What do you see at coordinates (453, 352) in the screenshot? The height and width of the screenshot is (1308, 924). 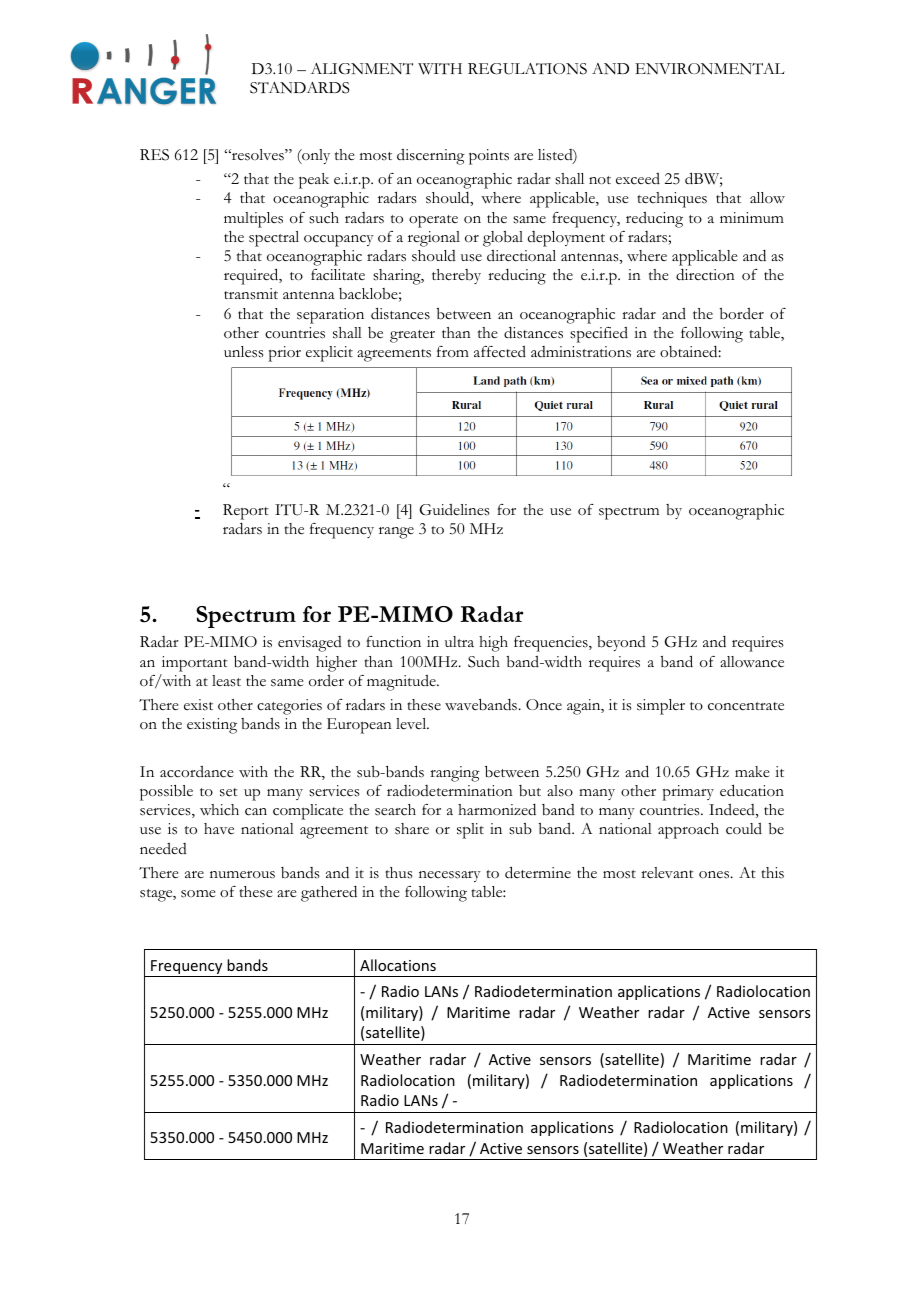 I see `from` at bounding box center [453, 352].
